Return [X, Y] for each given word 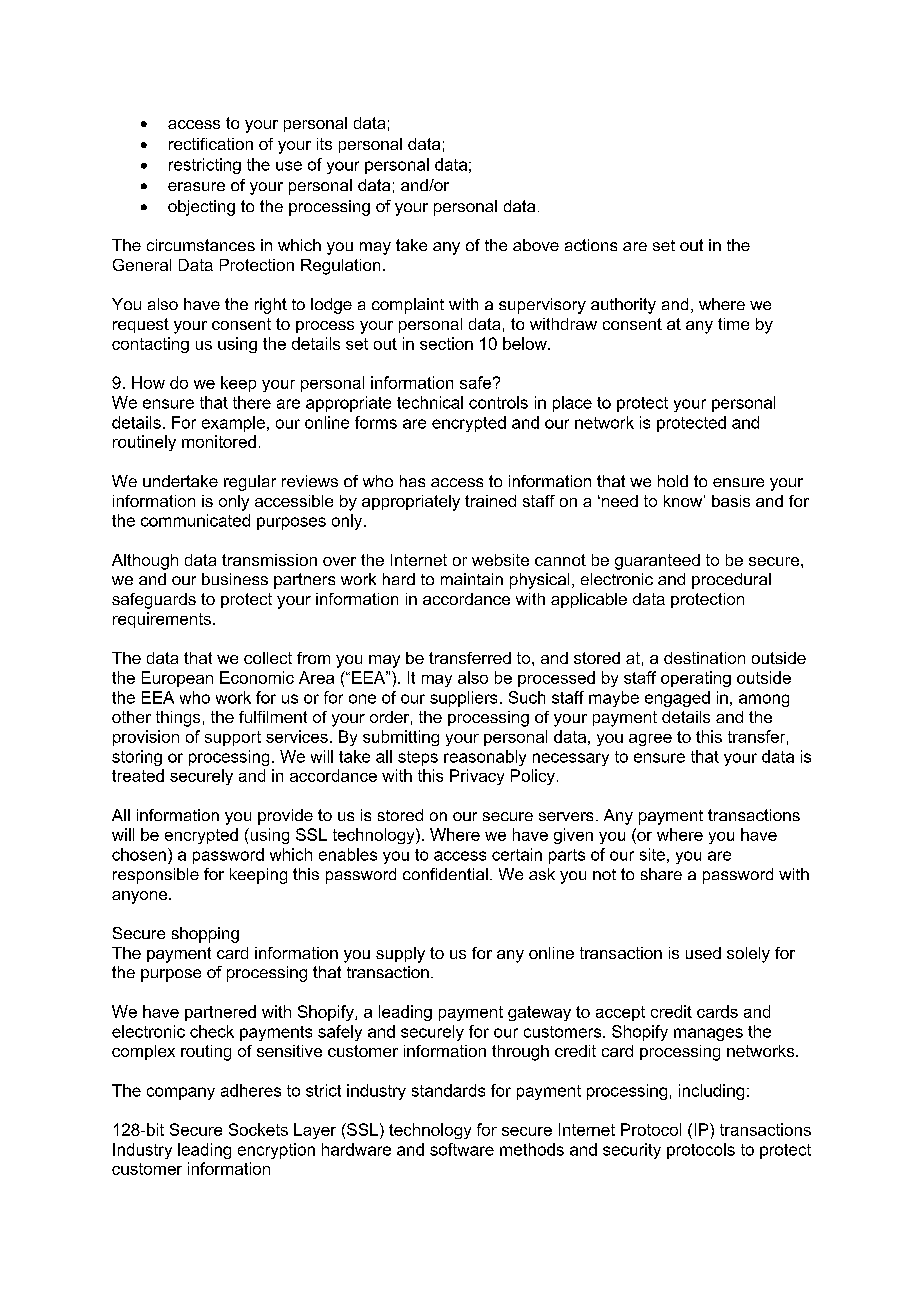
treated [138, 775]
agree [650, 740]
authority [623, 306]
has [412, 481]
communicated [195, 520]
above [536, 245]
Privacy [477, 777]
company [181, 1093]
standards [448, 1090]
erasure [196, 186]
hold [673, 481]
